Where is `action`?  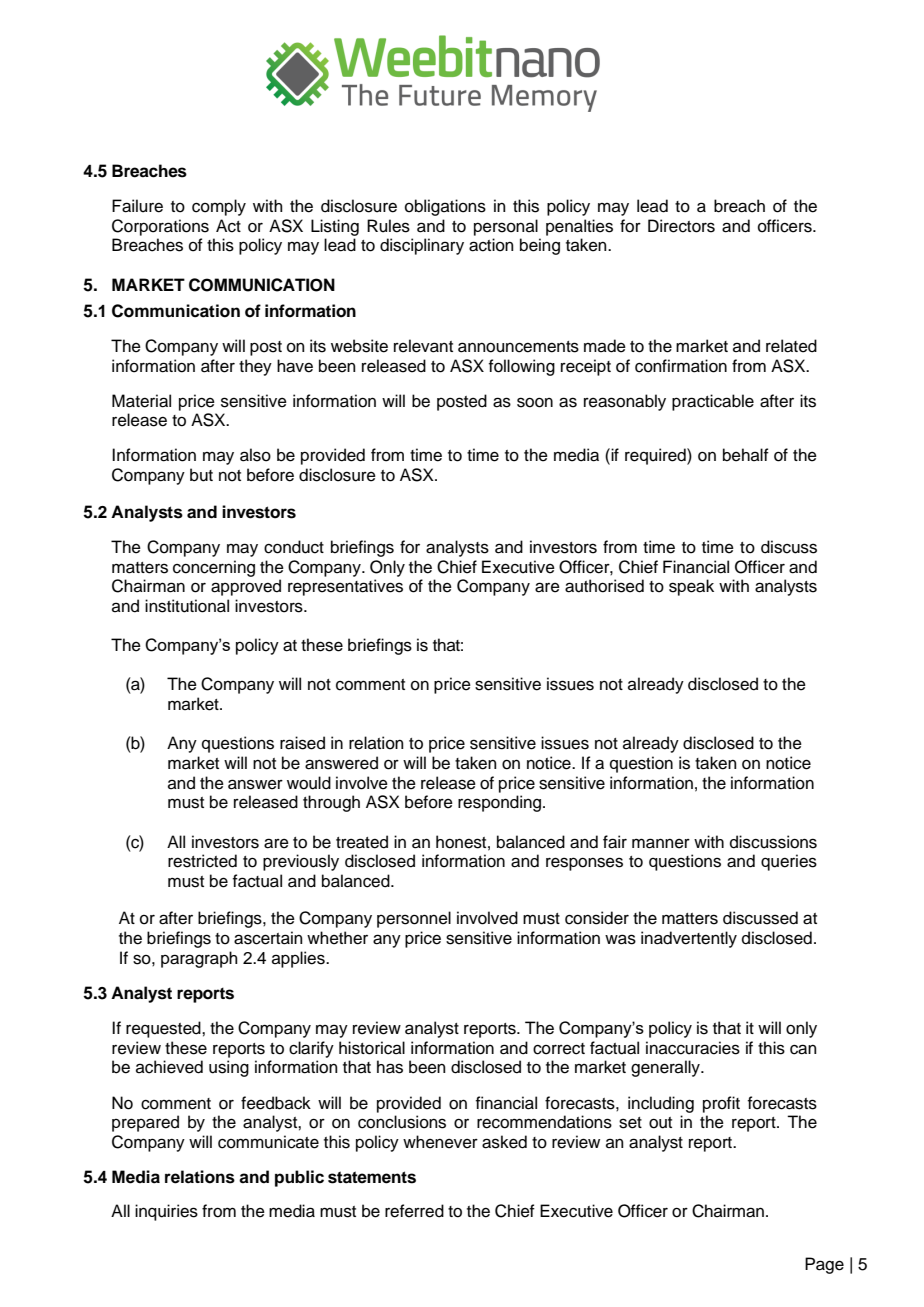 action is located at coordinates (491, 245).
